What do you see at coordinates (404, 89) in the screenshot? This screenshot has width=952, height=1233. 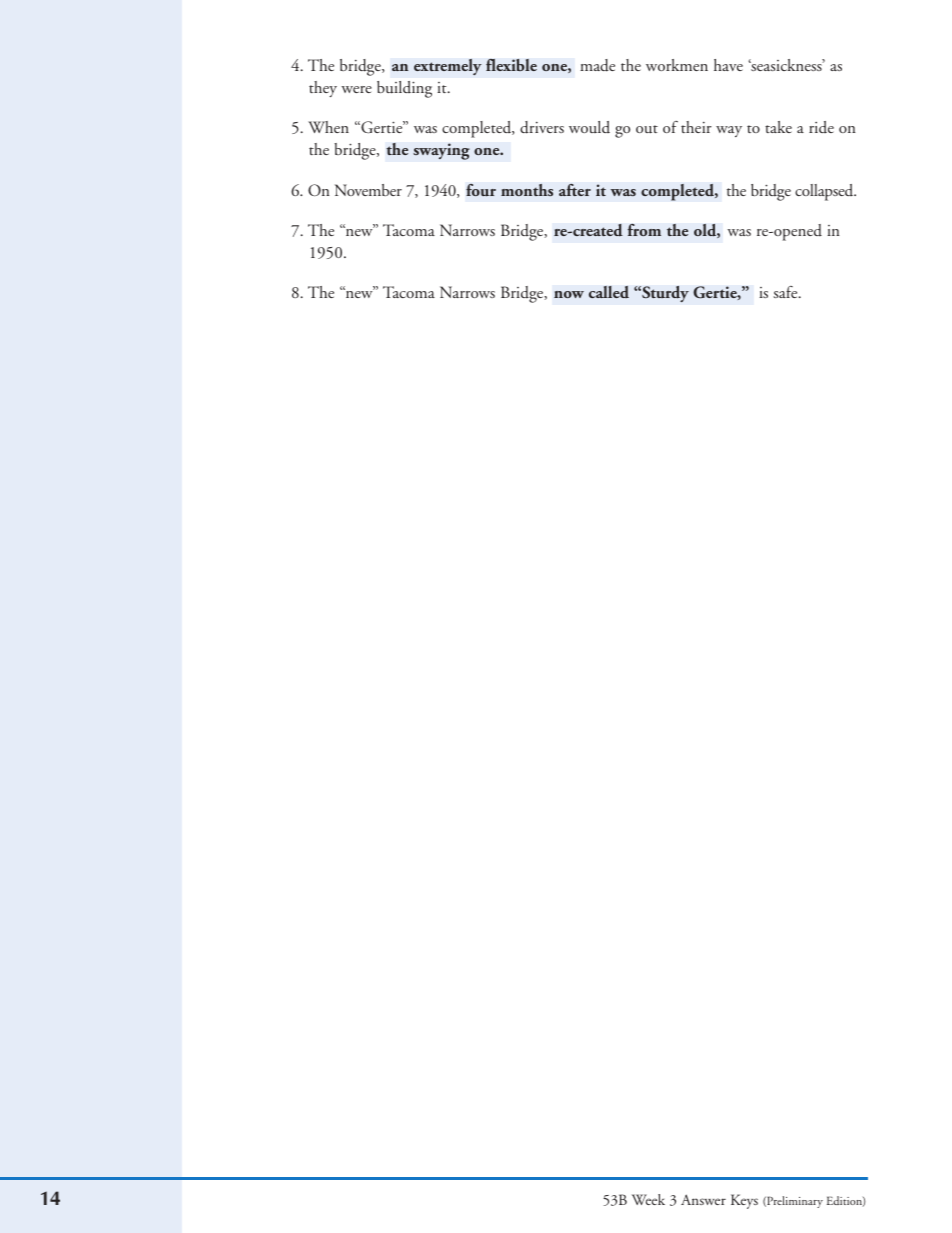 I see `building` at bounding box center [404, 89].
